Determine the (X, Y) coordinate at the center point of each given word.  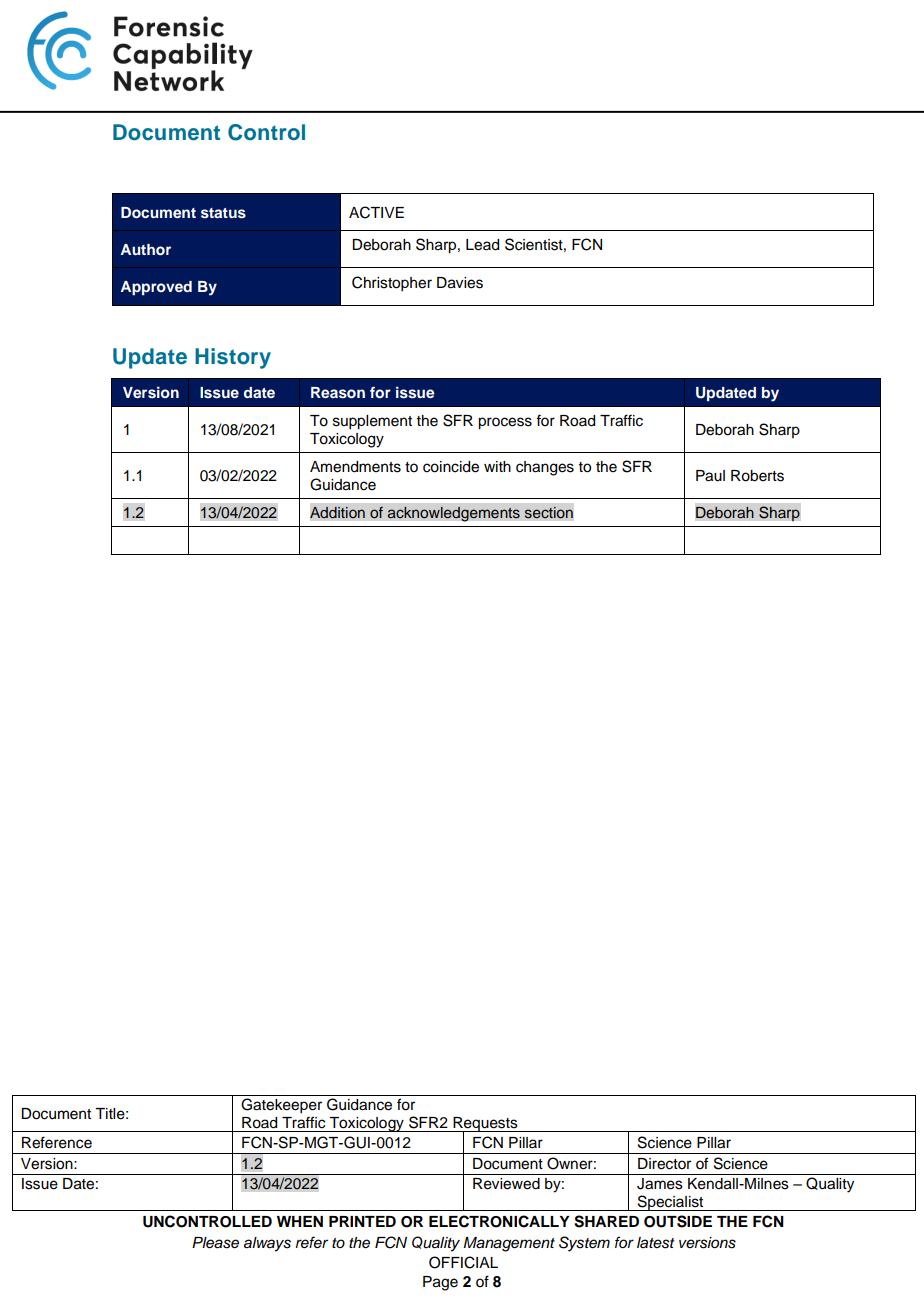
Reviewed (506, 1184)
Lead (482, 245)
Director (664, 1164)
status (223, 213)
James (660, 1184)
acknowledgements (453, 514)
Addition (337, 512)
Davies (460, 283)
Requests (485, 1125)
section (548, 512)
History (233, 358)
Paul (710, 476)
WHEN (300, 1221)
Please (215, 1243)
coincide (451, 467)
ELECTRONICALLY (499, 1221)
